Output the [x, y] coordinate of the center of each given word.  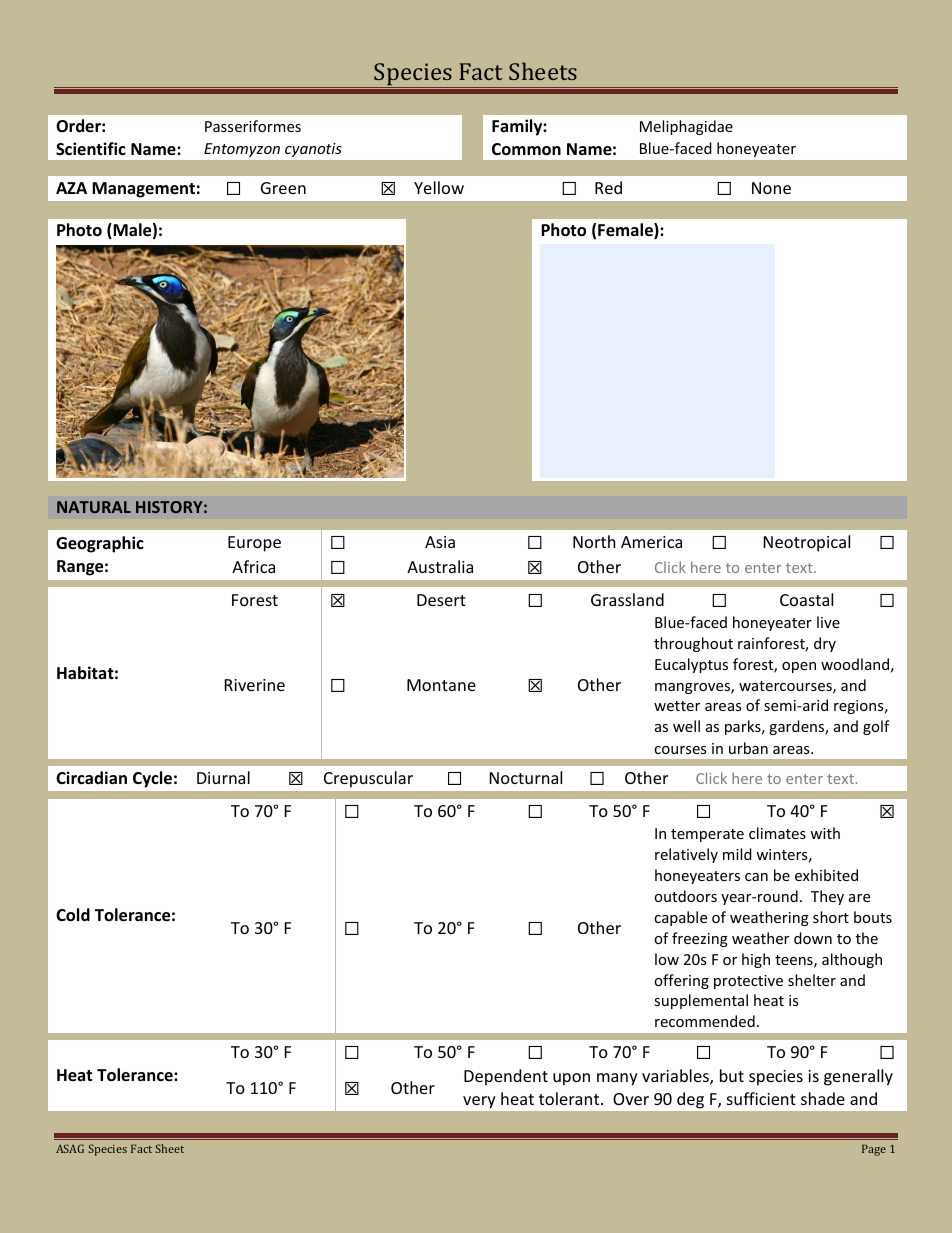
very [479, 1102]
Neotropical [807, 543]
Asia [440, 542]
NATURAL [94, 507]
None [771, 188]
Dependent [506, 1077]
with [825, 833]
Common [526, 149]
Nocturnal [526, 777]
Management [143, 190]
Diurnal [223, 777]
